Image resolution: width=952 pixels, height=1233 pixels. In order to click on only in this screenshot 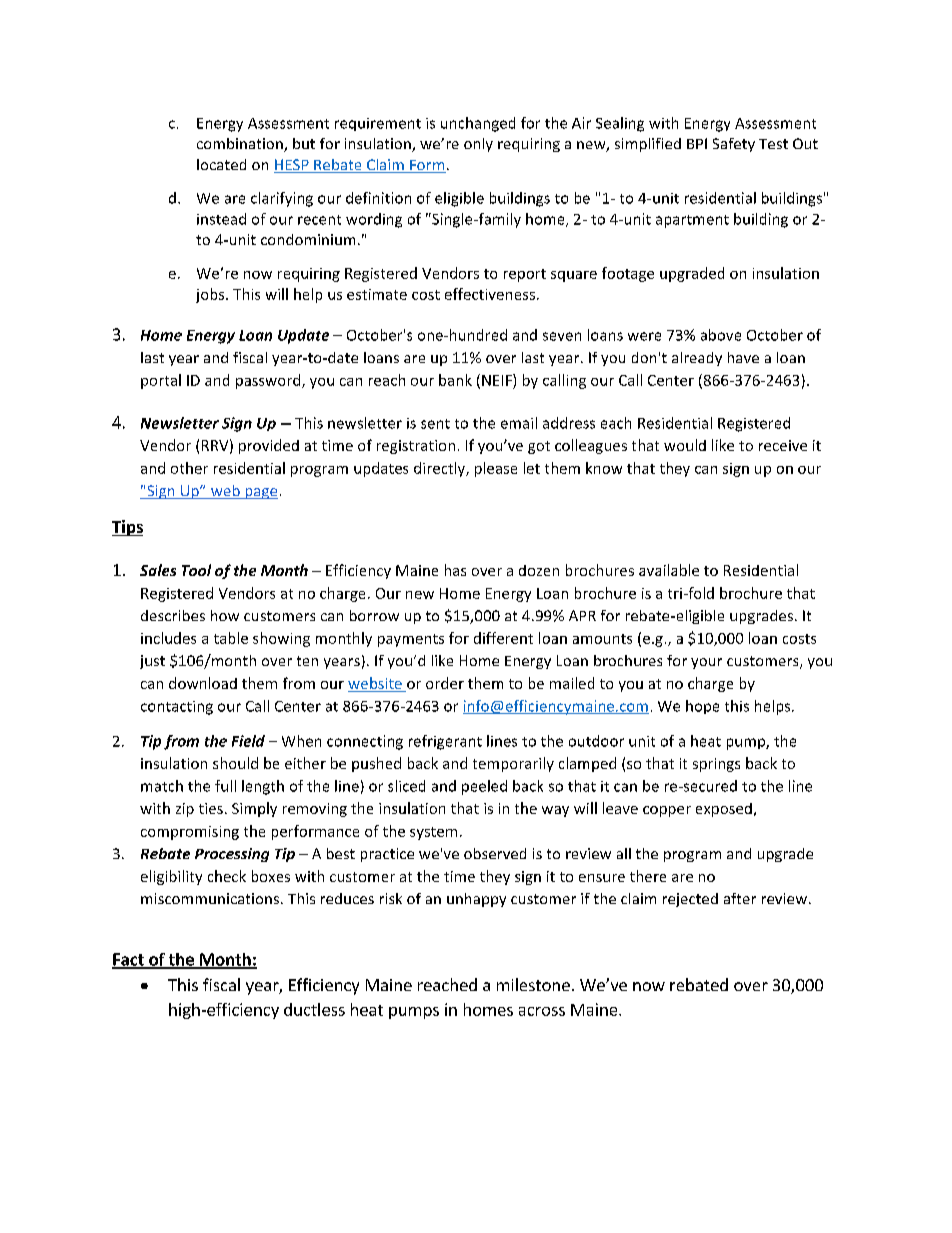, I will do `click(478, 145)`.
